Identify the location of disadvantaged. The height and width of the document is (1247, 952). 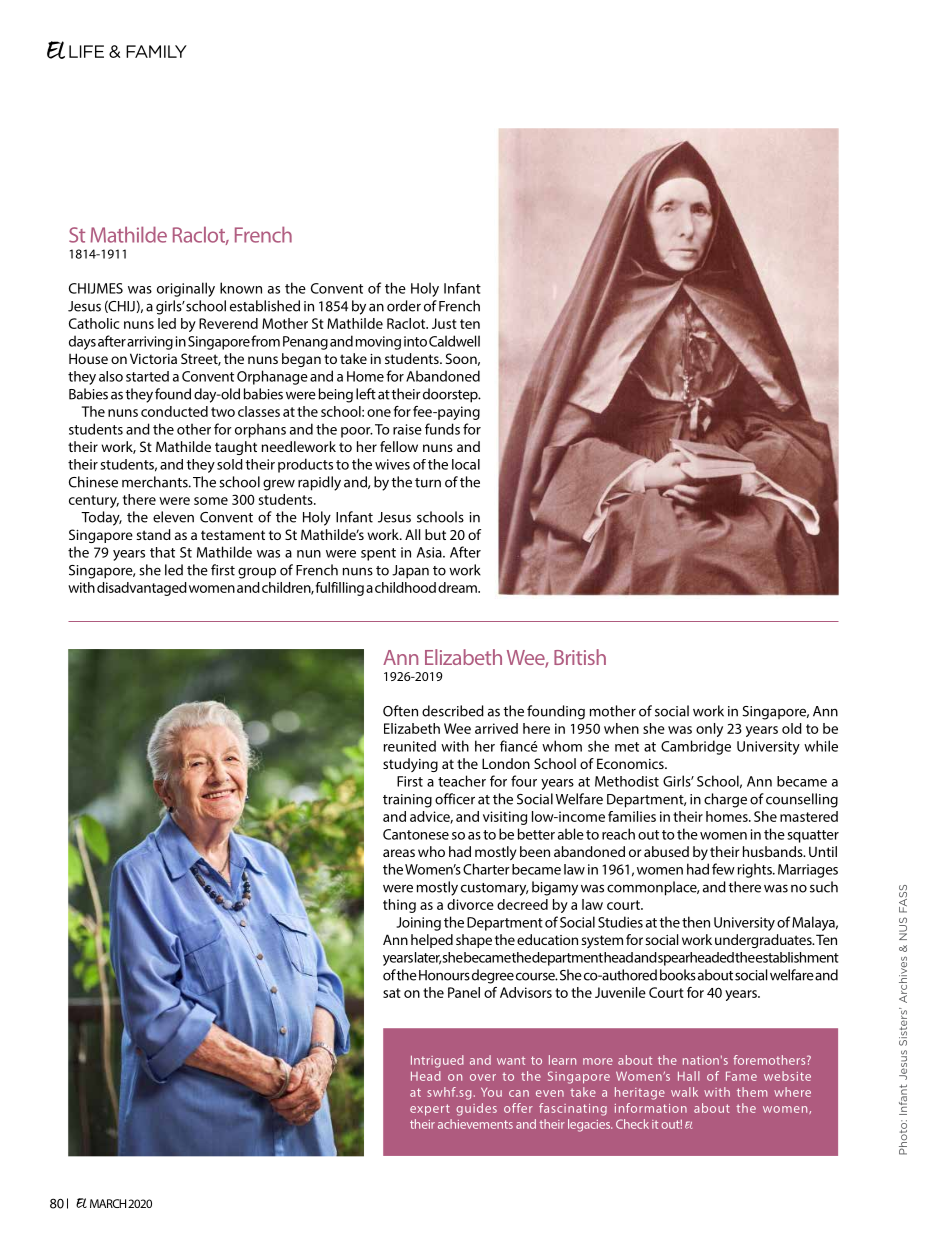
(142, 589).
